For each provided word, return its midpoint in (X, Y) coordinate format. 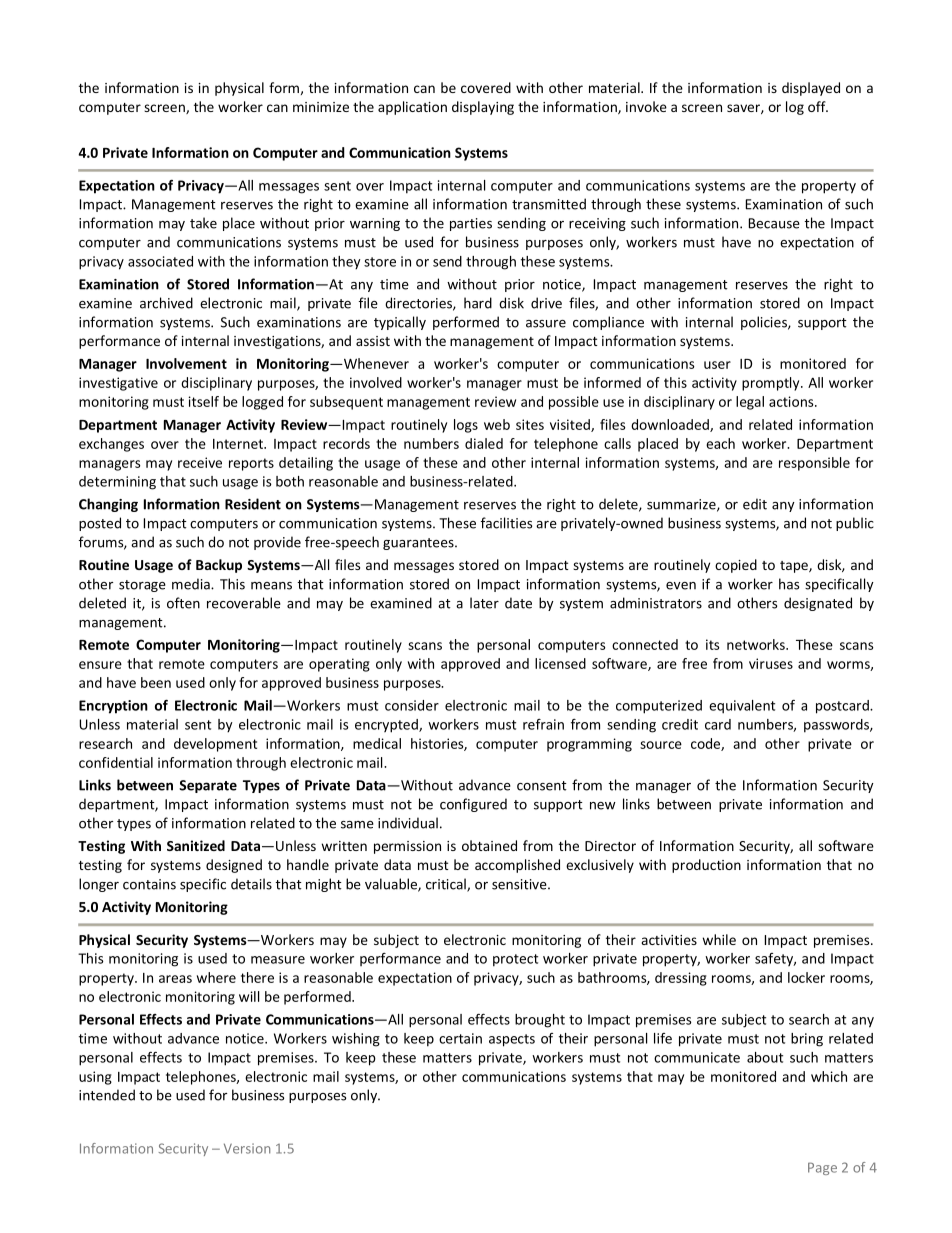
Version (247, 1148)
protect (515, 960)
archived (166, 303)
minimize (321, 107)
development (215, 745)
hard (478, 303)
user (717, 365)
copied (736, 566)
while (719, 939)
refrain (543, 724)
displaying (483, 108)
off (818, 106)
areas (175, 979)
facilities (506, 523)
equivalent (742, 707)
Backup (219, 566)
